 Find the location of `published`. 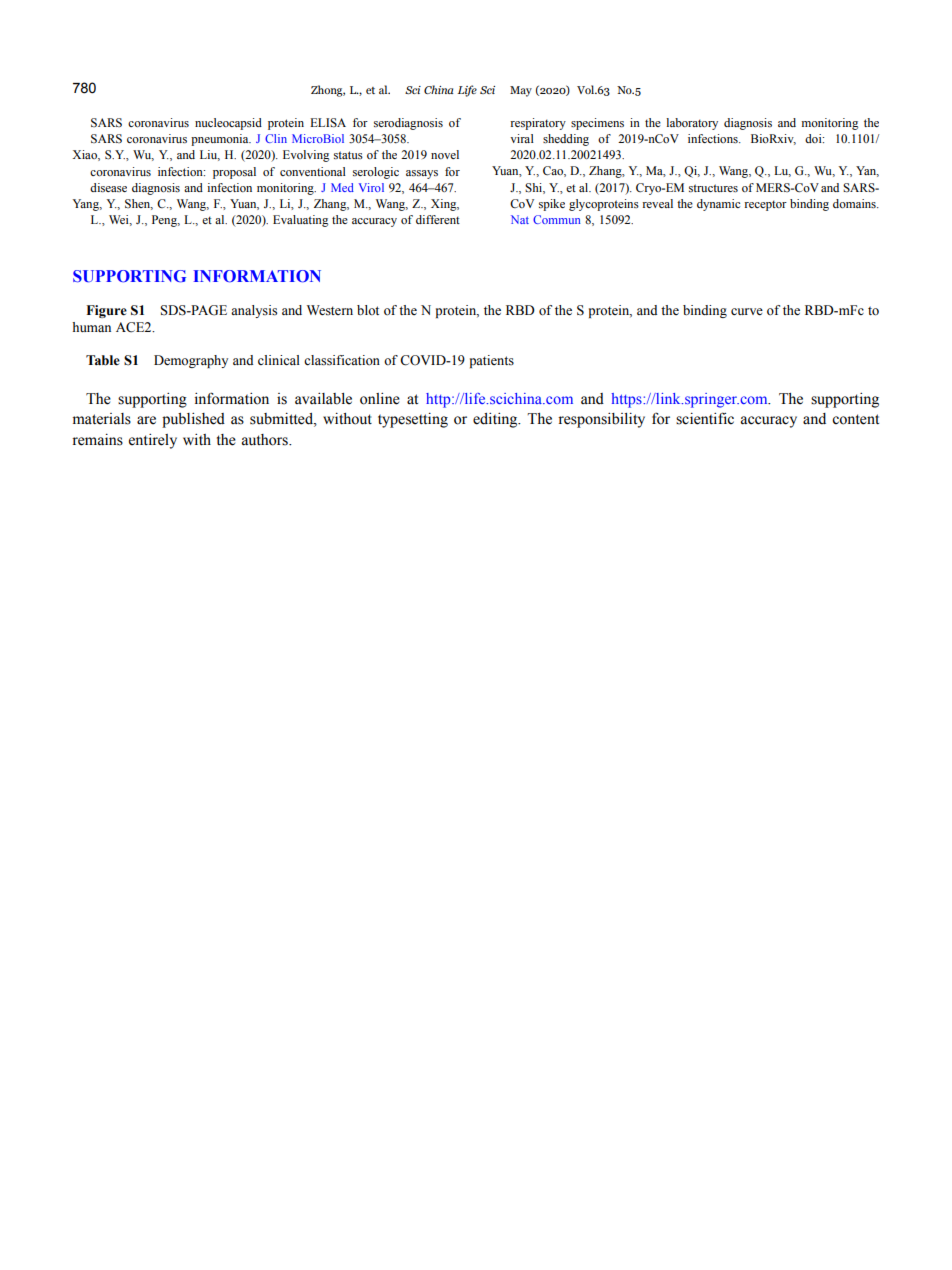

published is located at coordinates (193, 420).
